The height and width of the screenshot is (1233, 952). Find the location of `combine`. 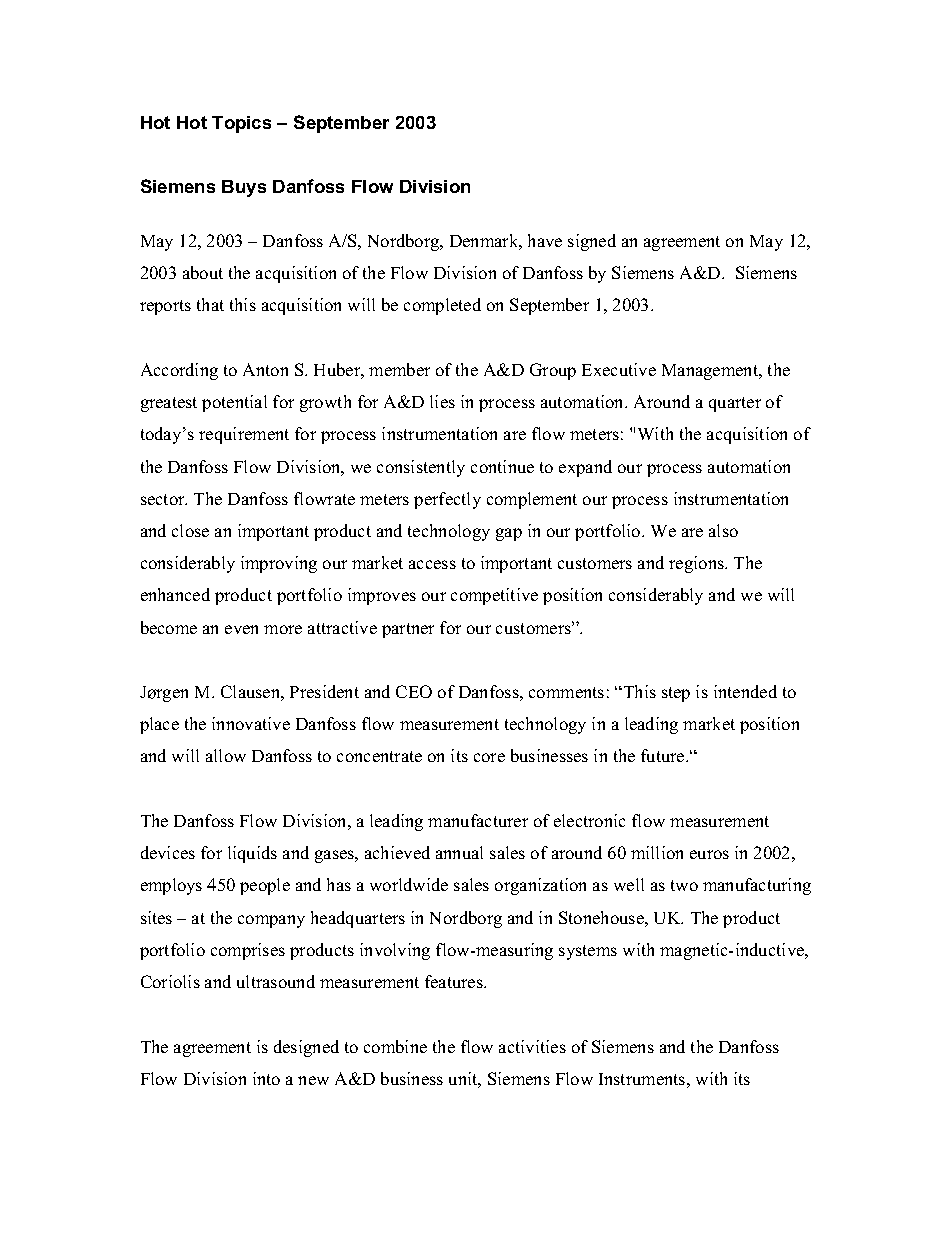

combine is located at coordinates (395, 1046).
